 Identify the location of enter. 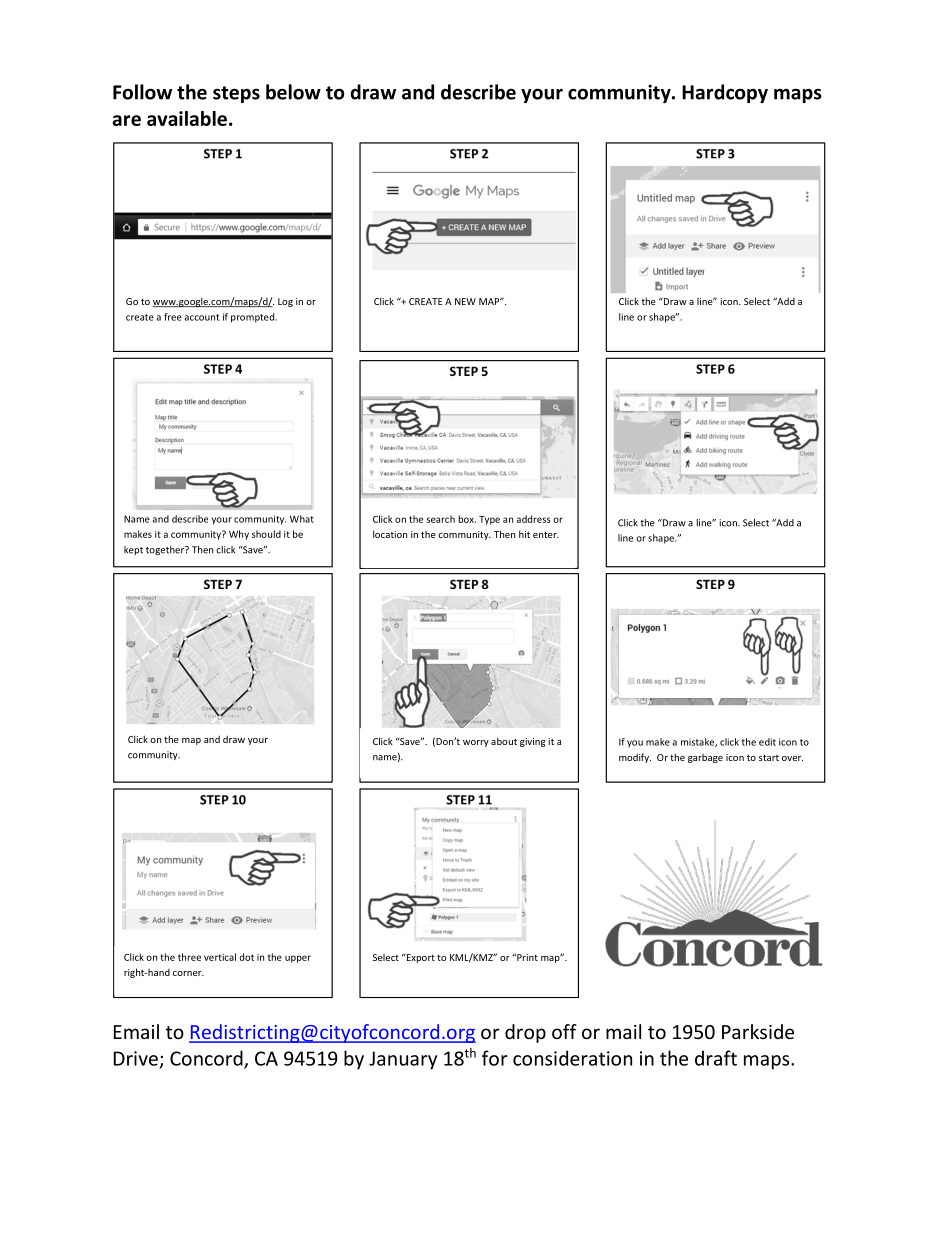
(546, 534).
